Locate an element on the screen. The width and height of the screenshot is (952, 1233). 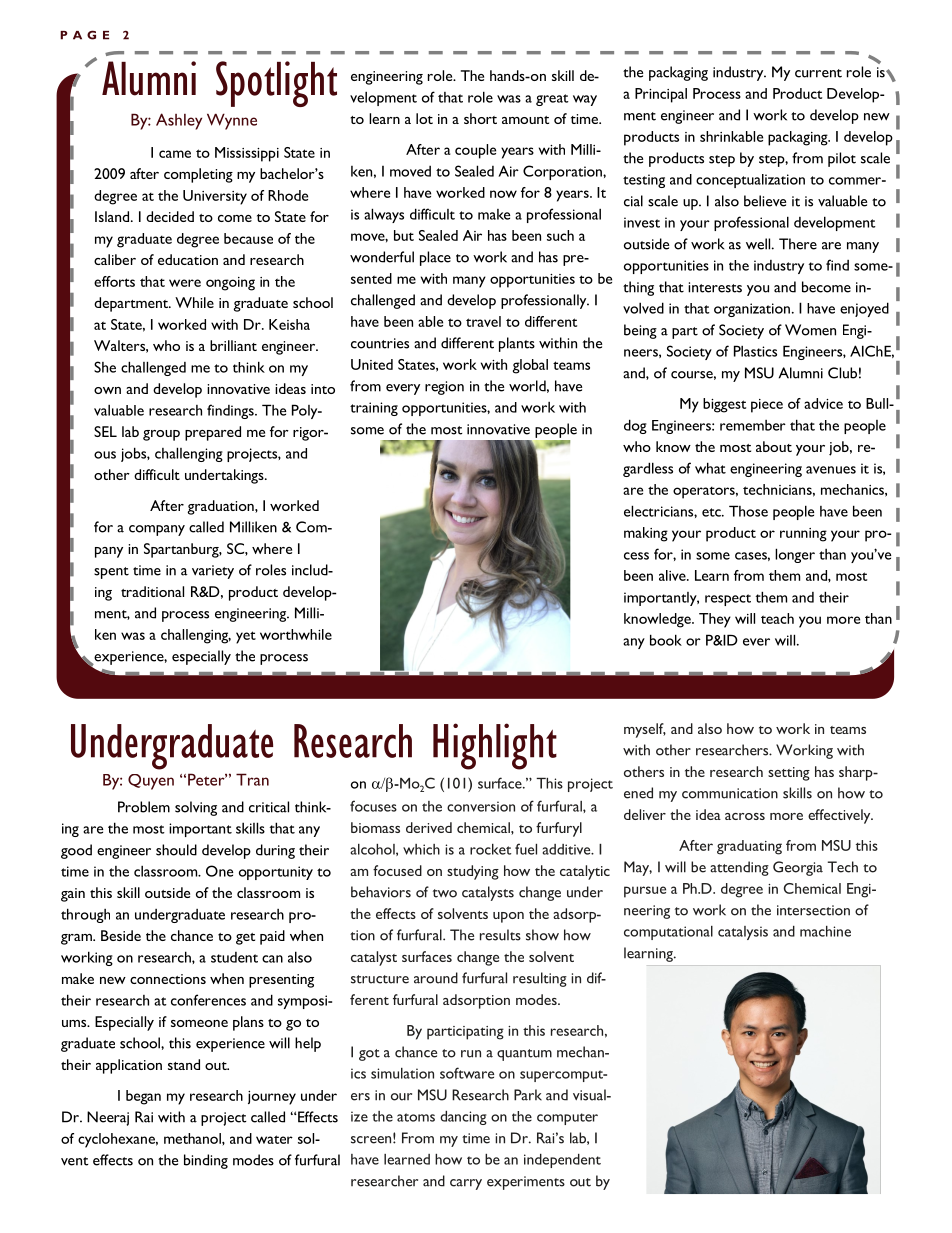
current is located at coordinates (818, 73).
